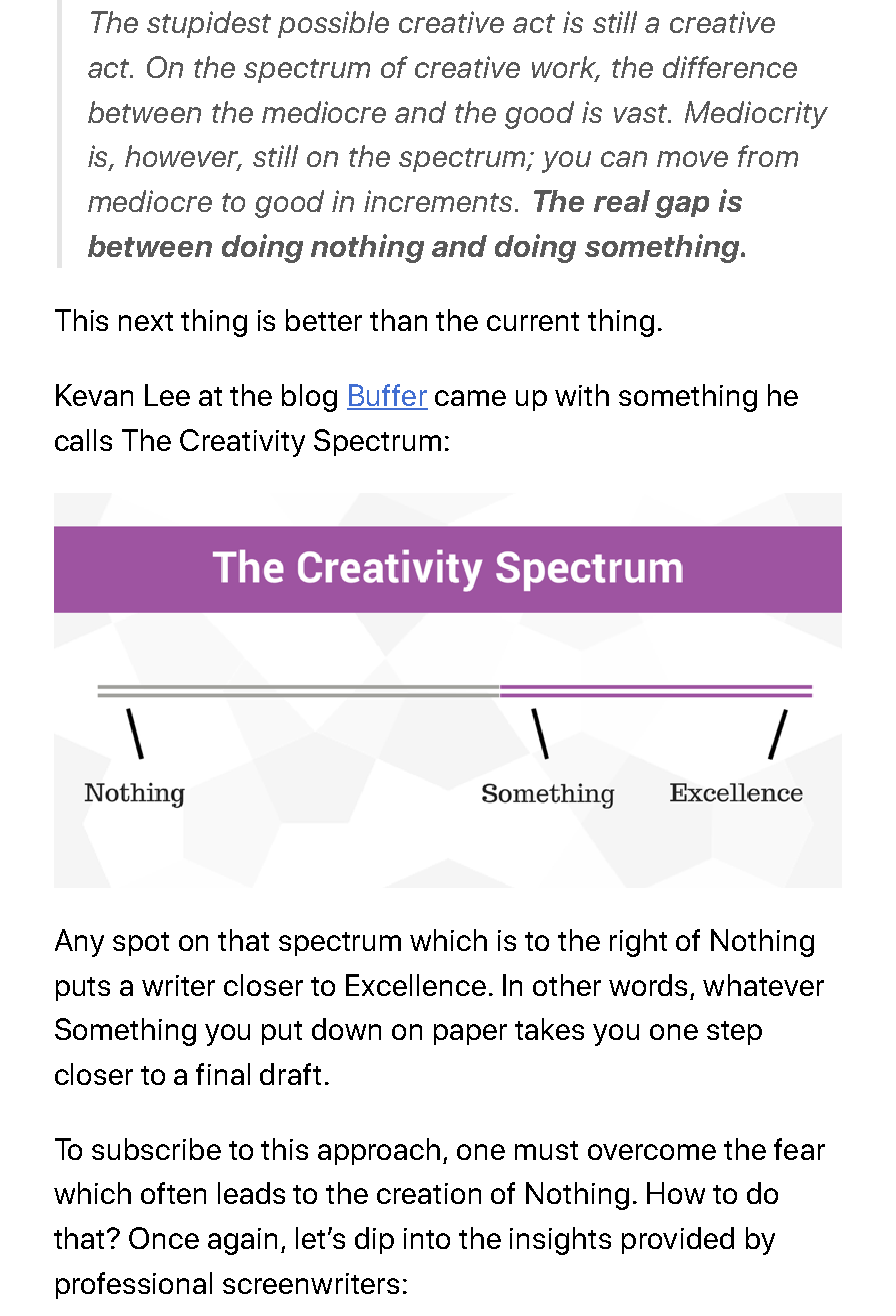  I want to click on right, so click(638, 943).
